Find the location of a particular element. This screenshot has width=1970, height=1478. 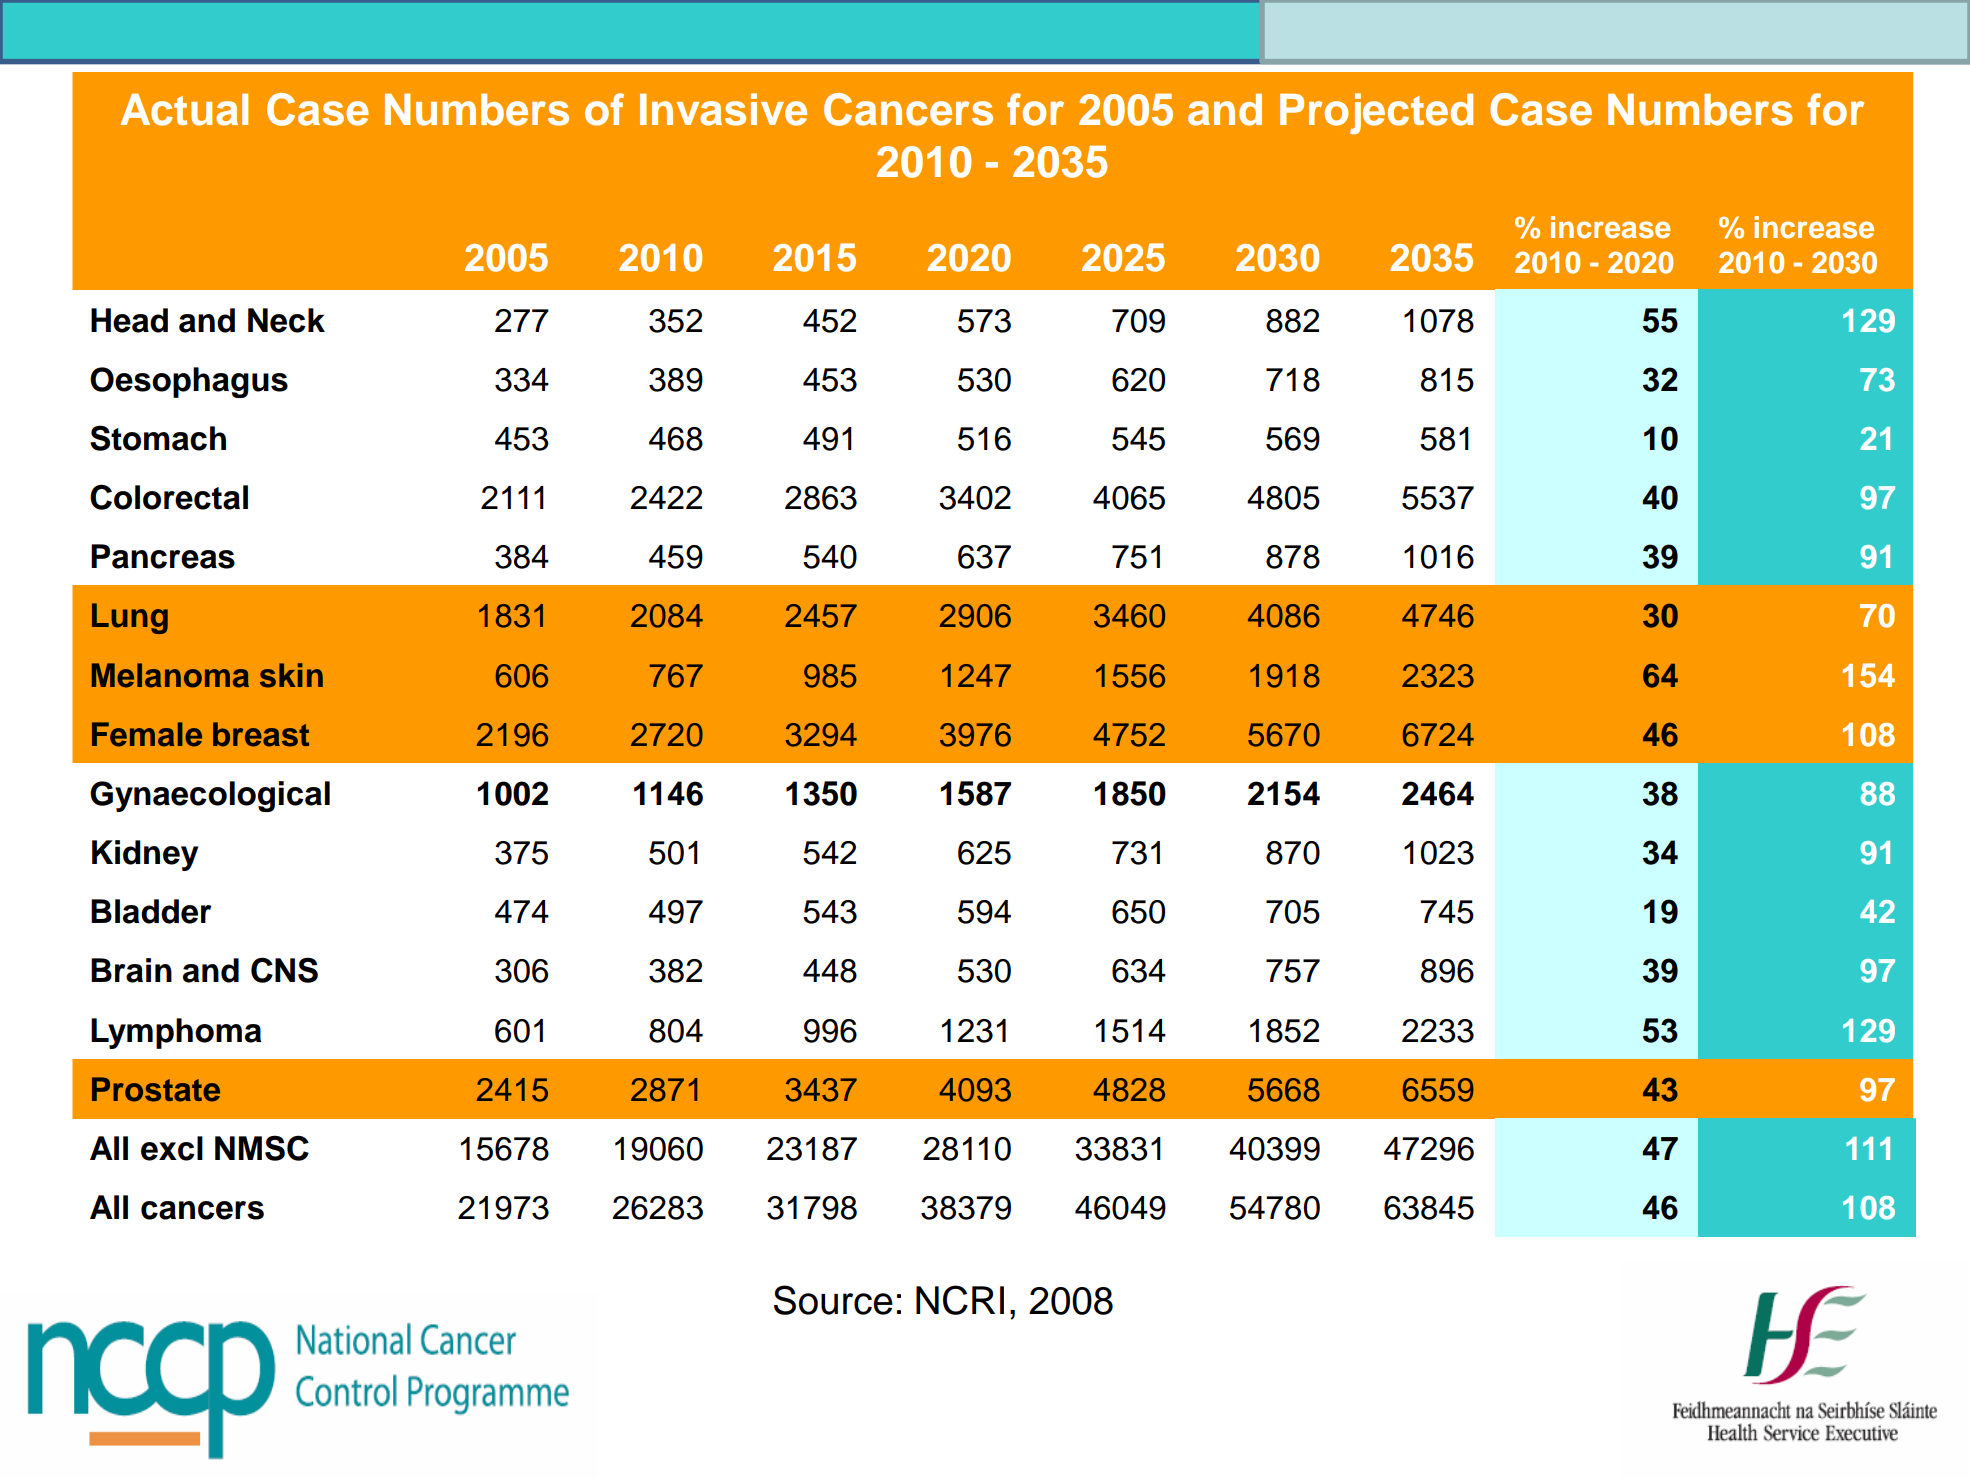

Gynaecological is located at coordinates (210, 796).
